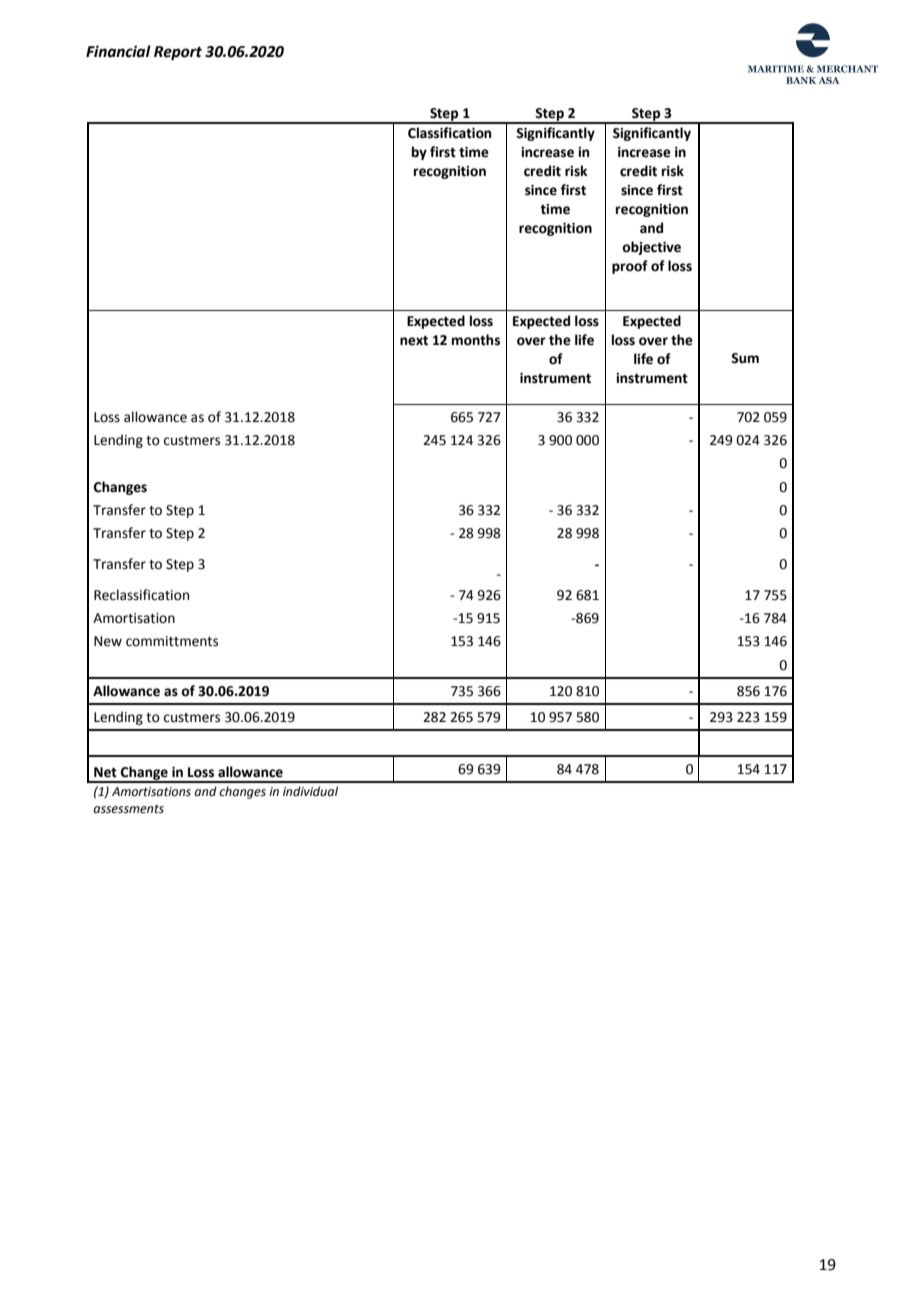  Describe the element at coordinates (476, 340) in the document. I see `months` at that location.
